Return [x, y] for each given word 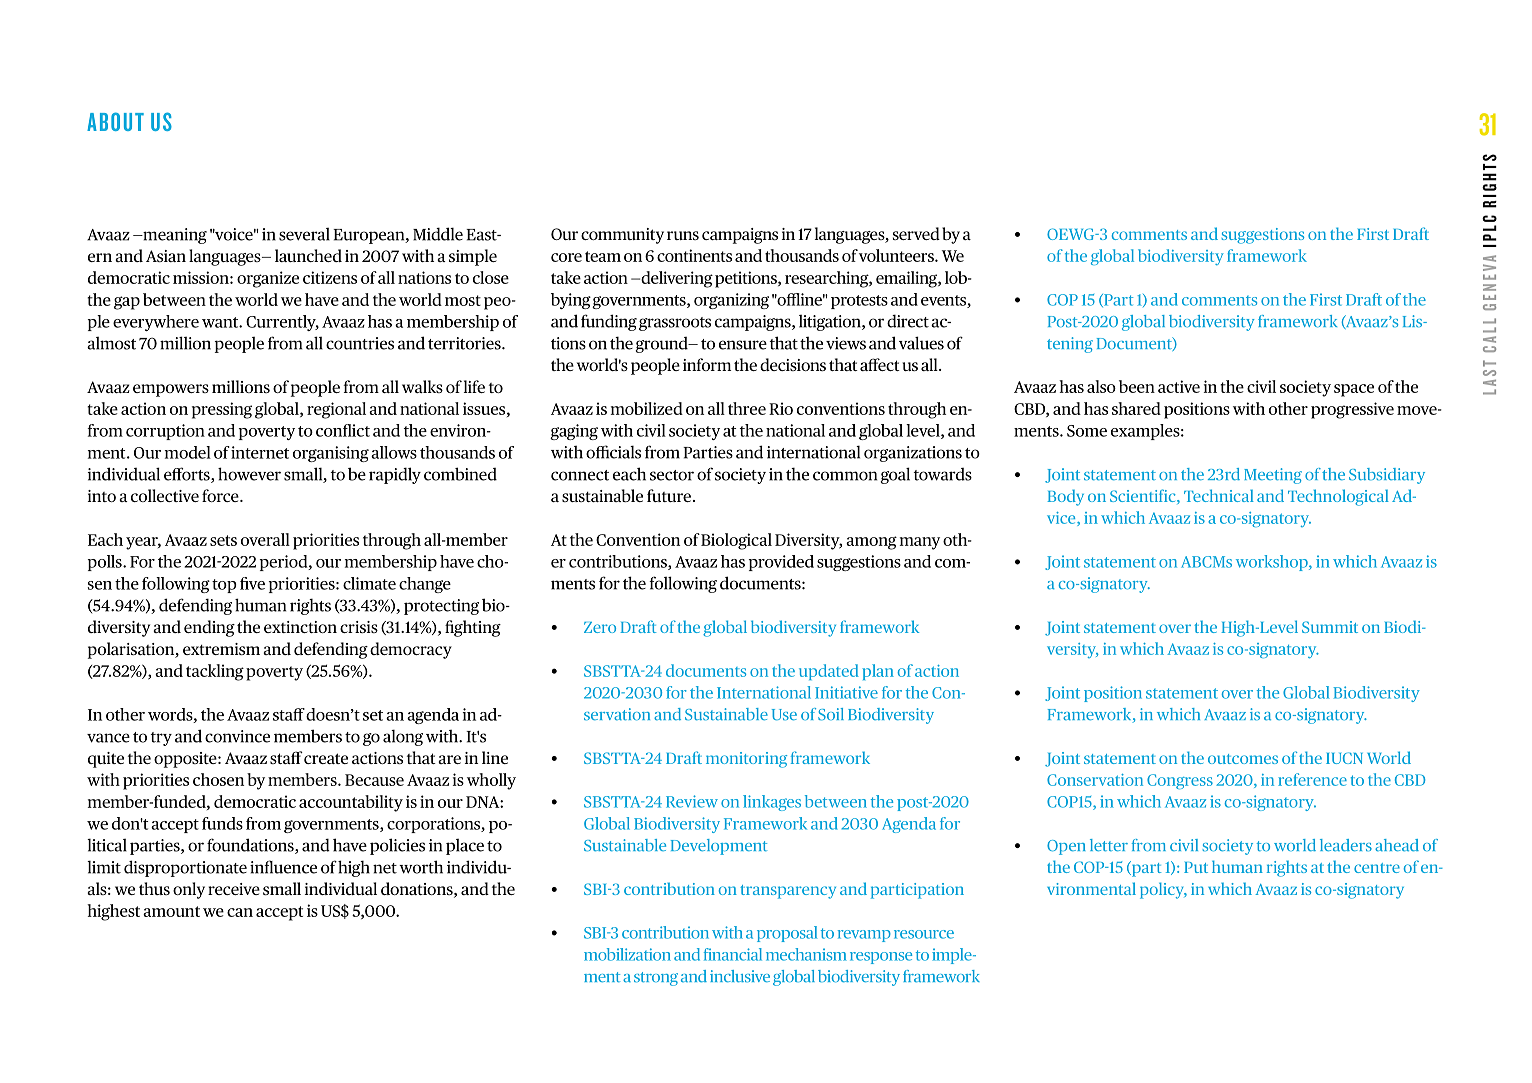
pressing [222, 410]
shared [1136, 408]
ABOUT [115, 121]
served [916, 233]
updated [829, 672]
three [747, 408]
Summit [1330, 627]
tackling [215, 672]
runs [683, 235]
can [240, 912]
